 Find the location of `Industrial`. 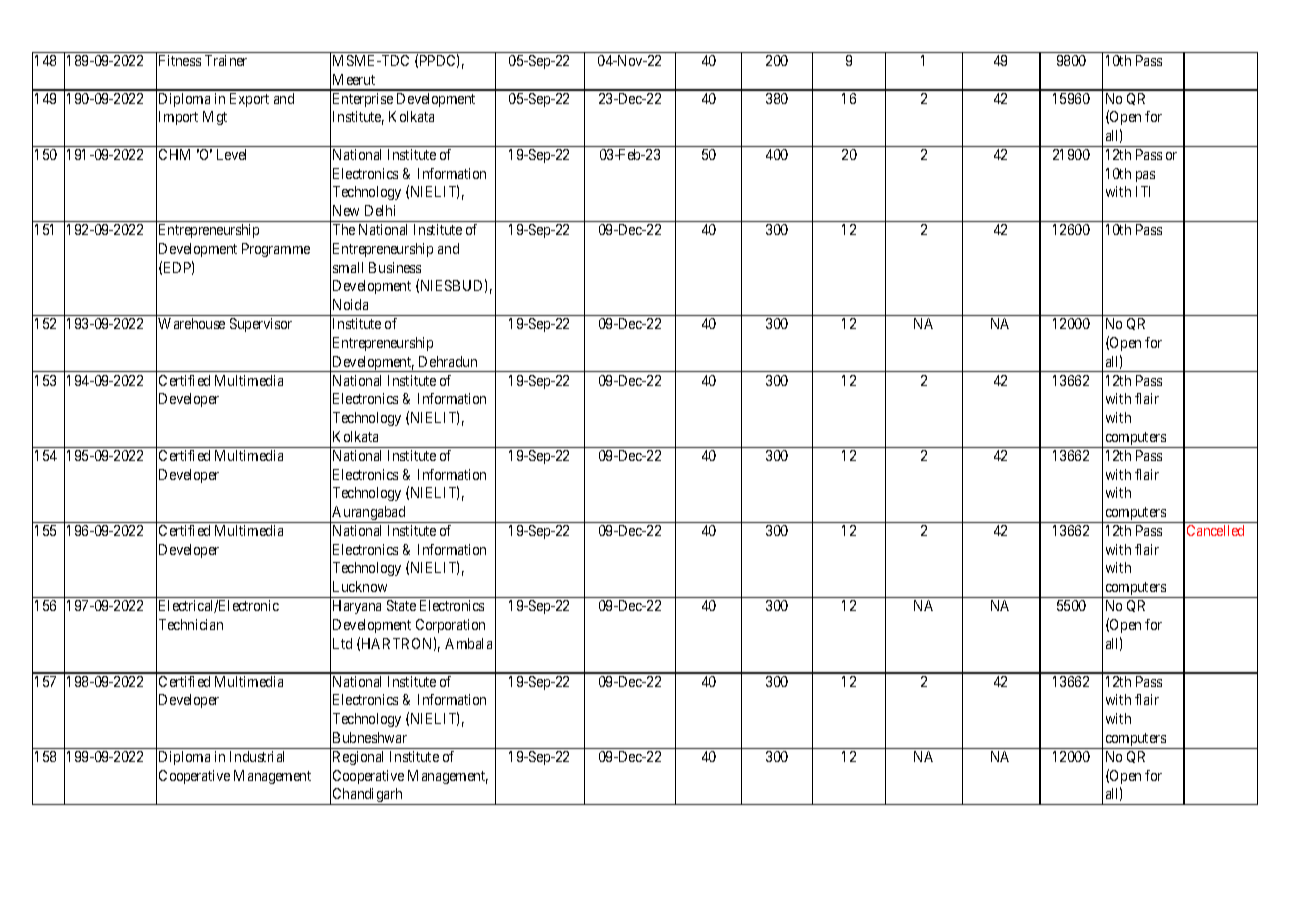

Industrial is located at coordinates (257, 756).
